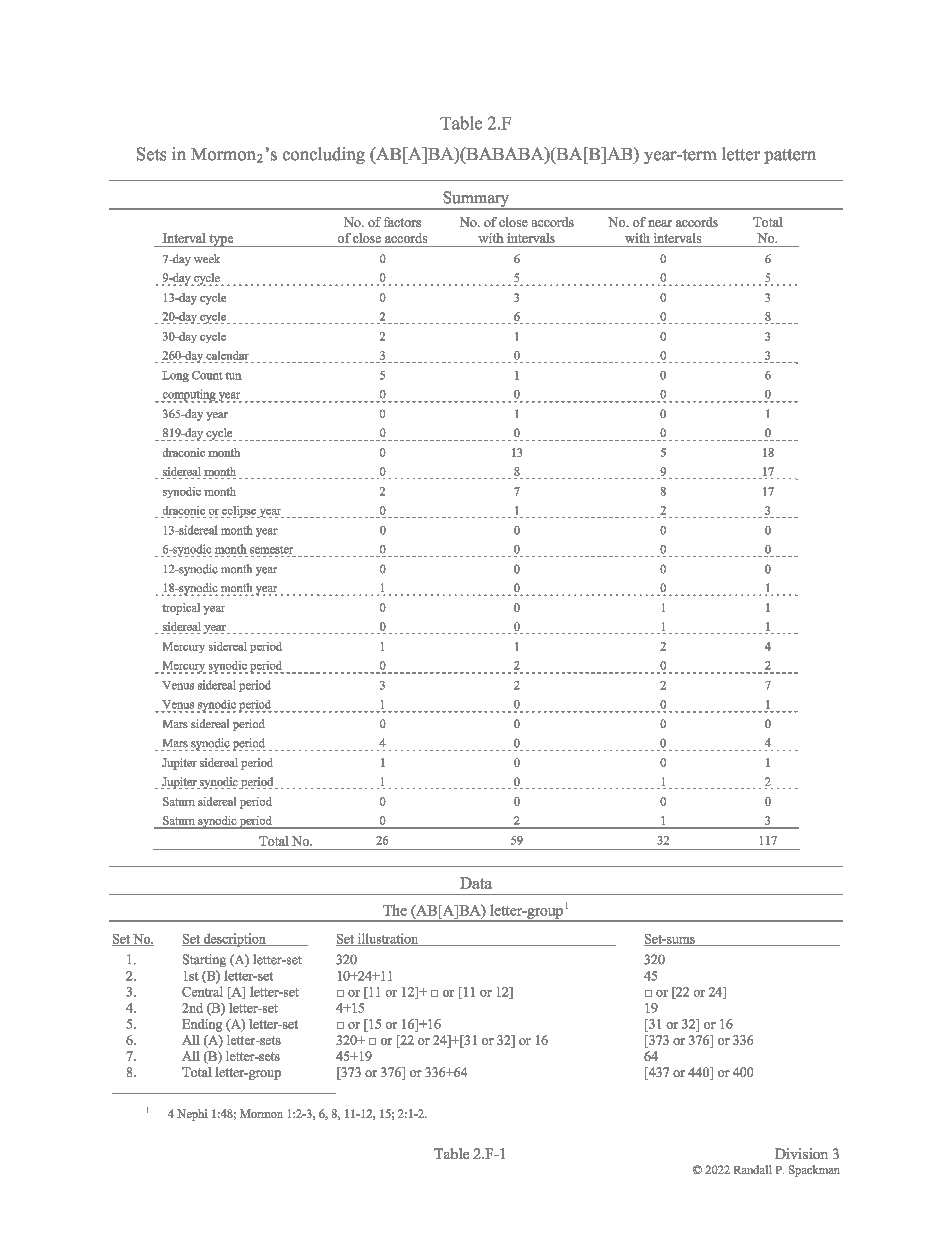 The image size is (952, 1233). What do you see at coordinates (395, 910) in the page?
I see `The` at bounding box center [395, 910].
